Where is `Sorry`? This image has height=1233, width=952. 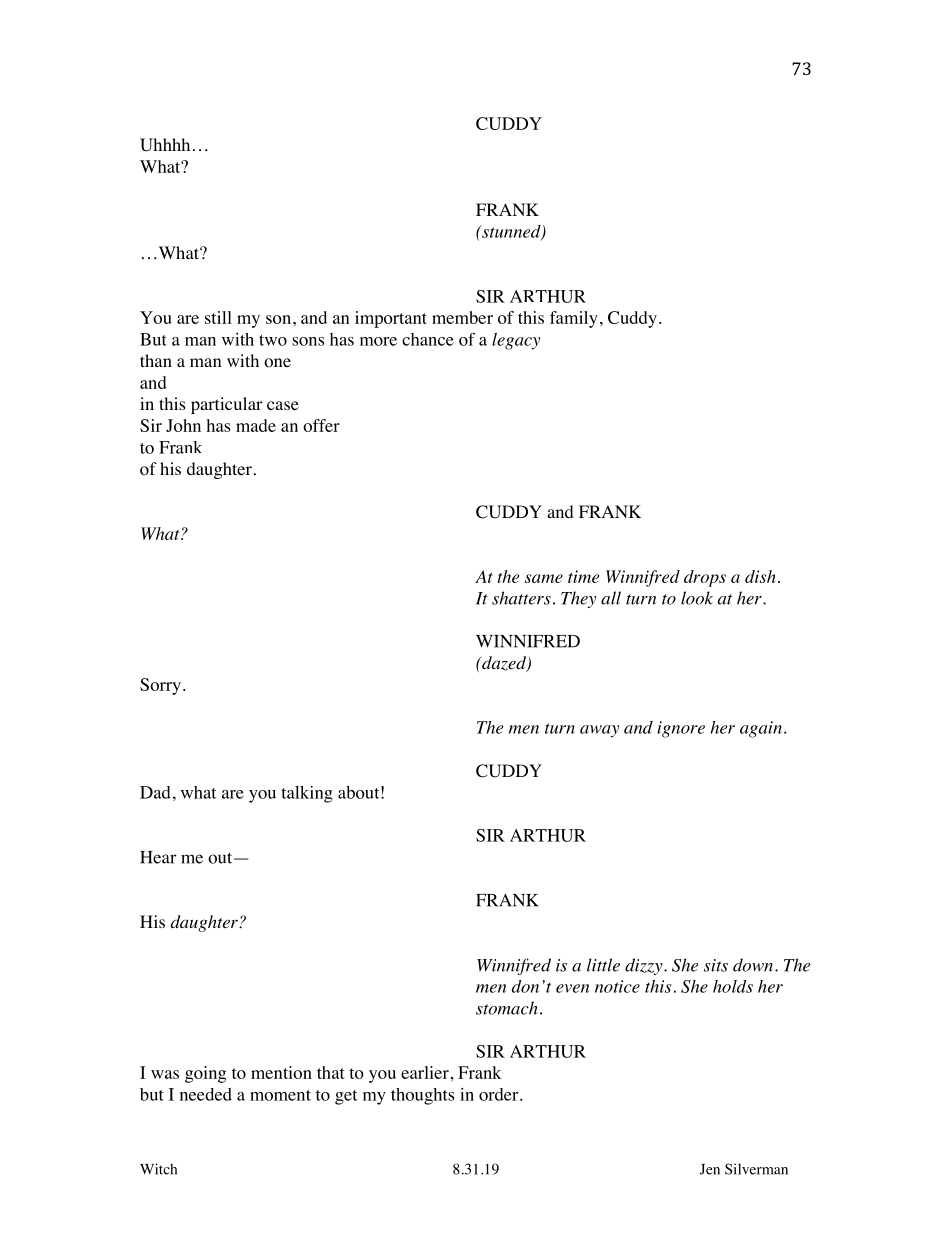
Sorry is located at coordinates (160, 686).
